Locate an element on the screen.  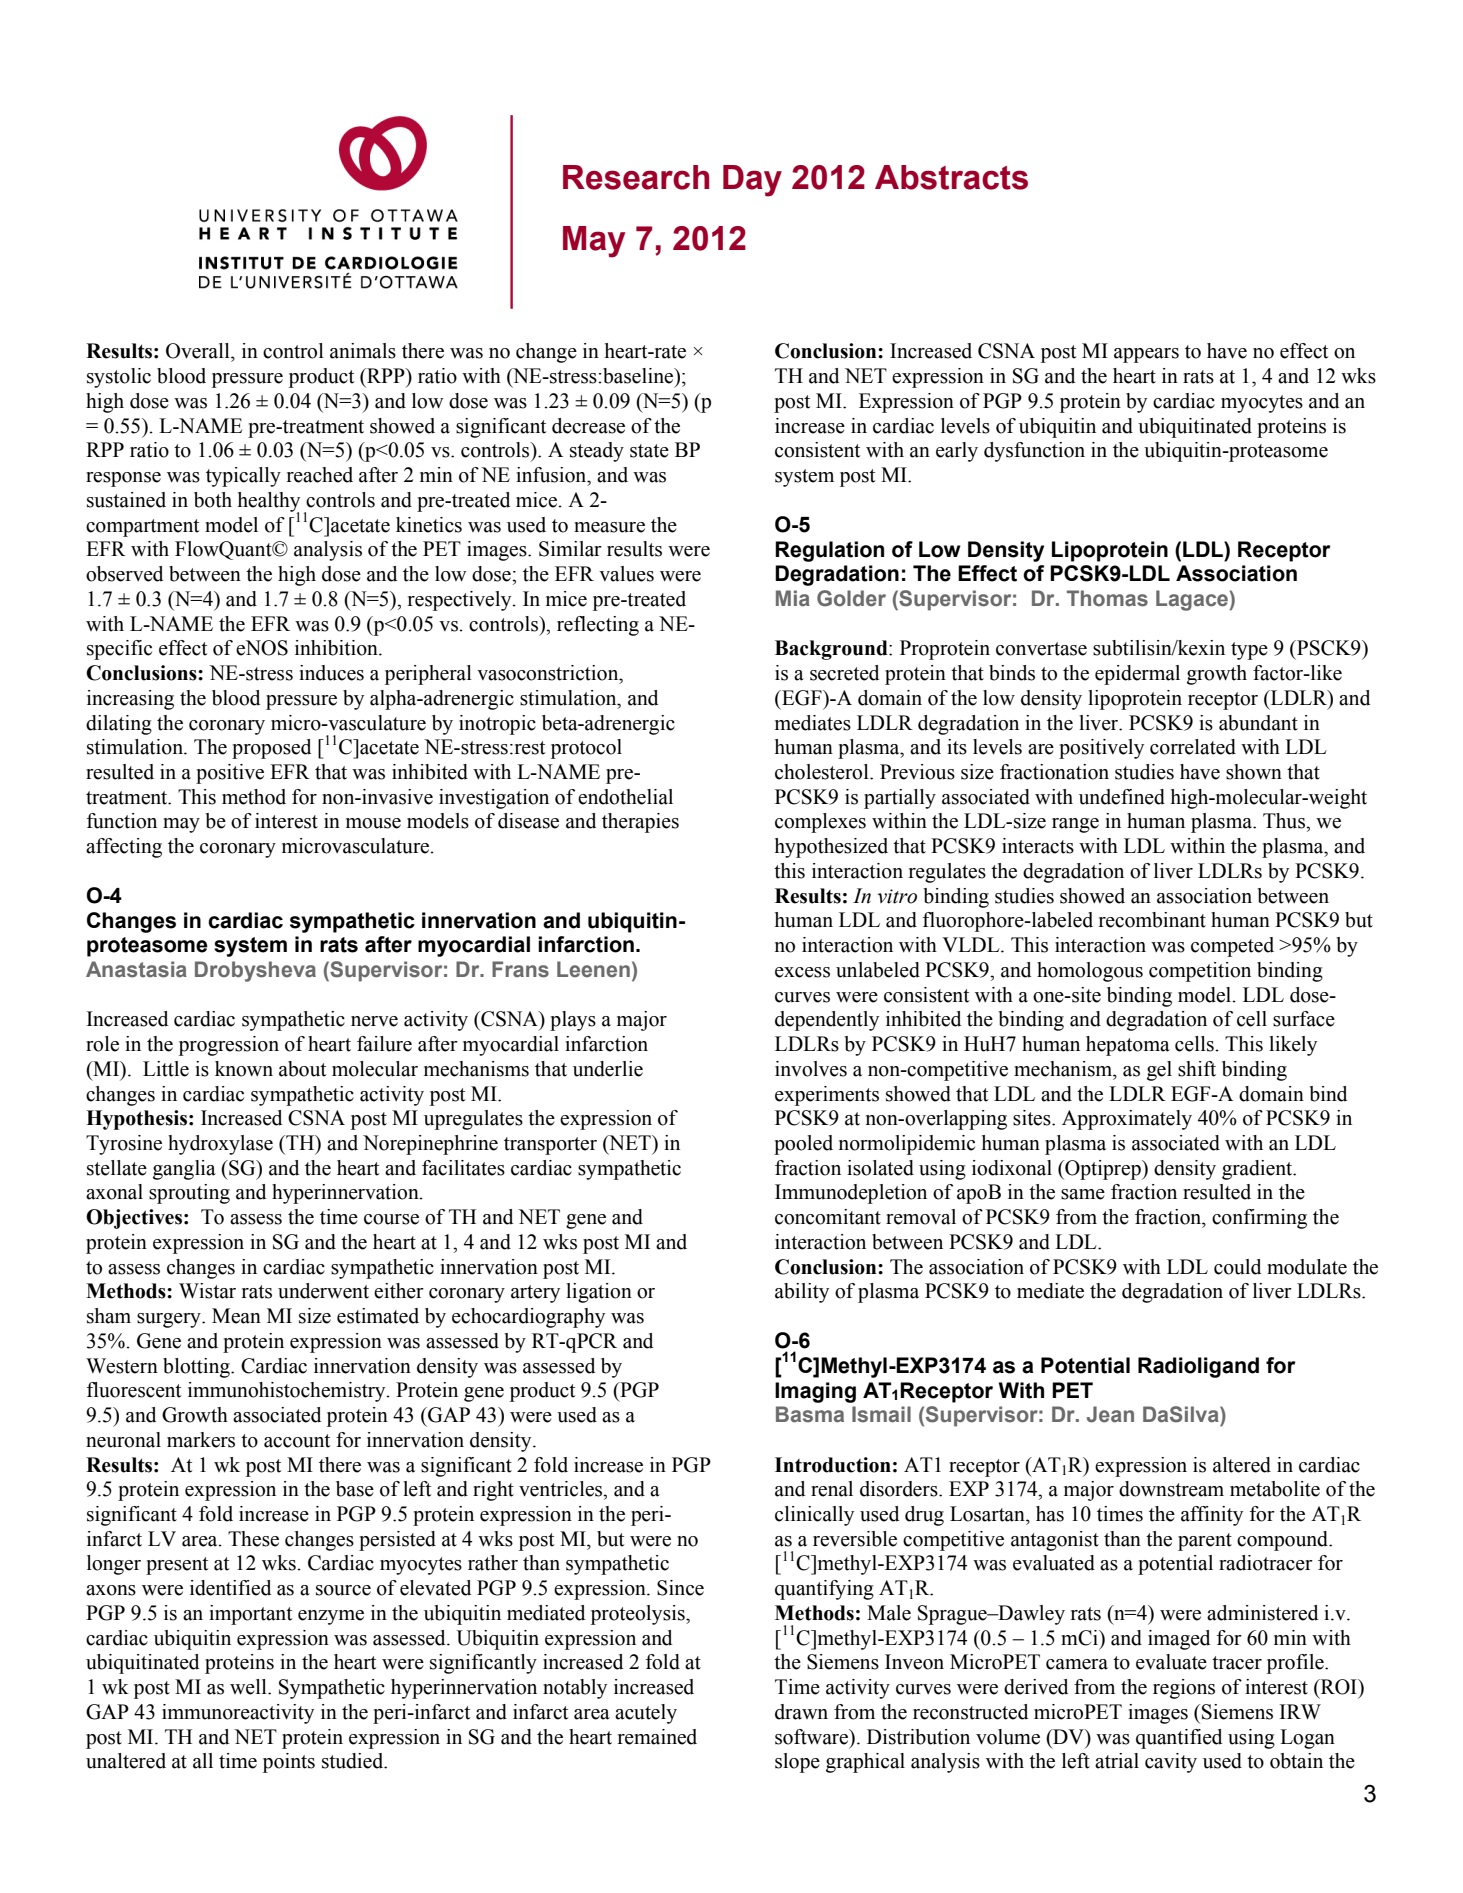
well is located at coordinates (249, 1687).
